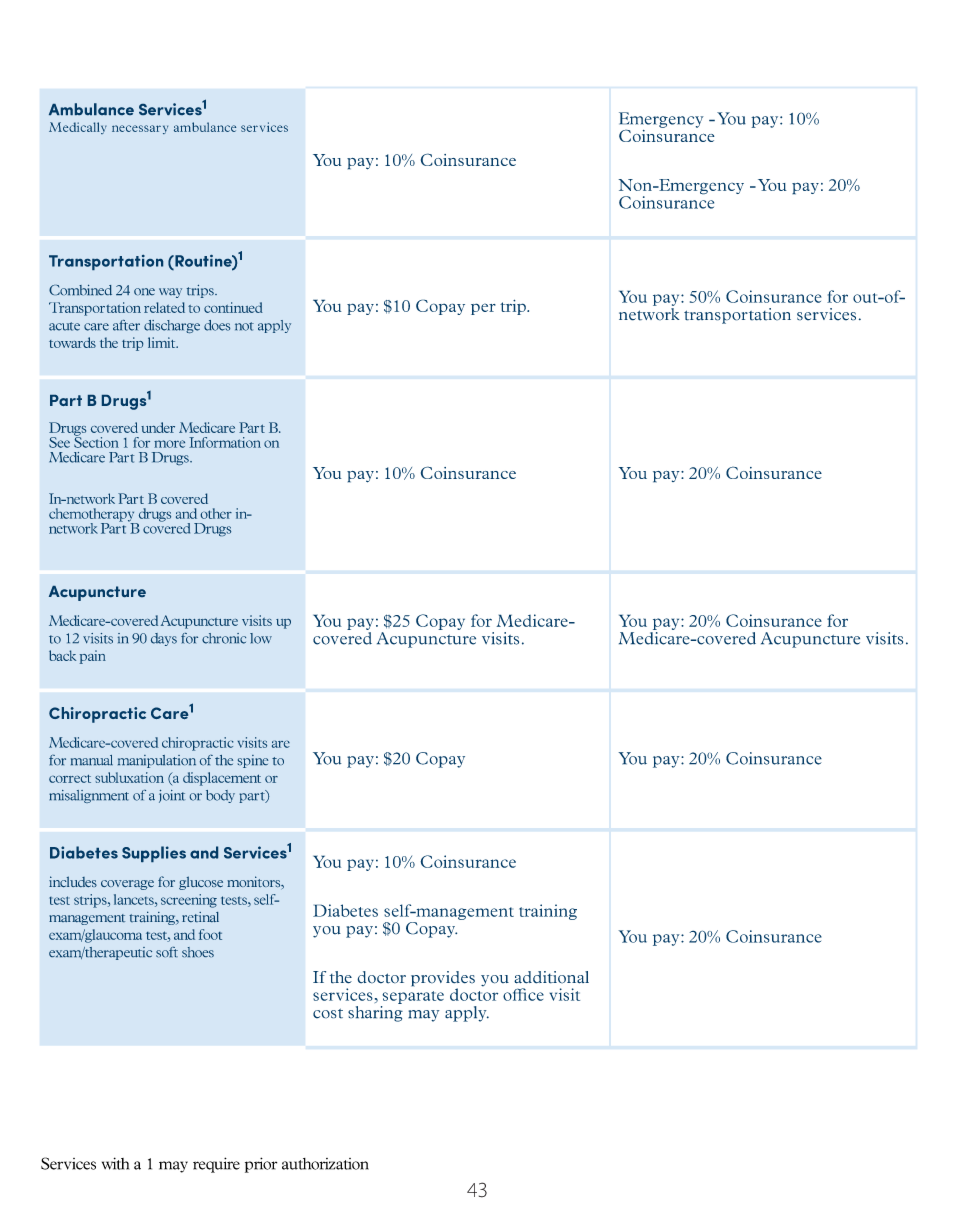 The width and height of the screenshot is (955, 1232). I want to click on Section, so click(96, 441).
